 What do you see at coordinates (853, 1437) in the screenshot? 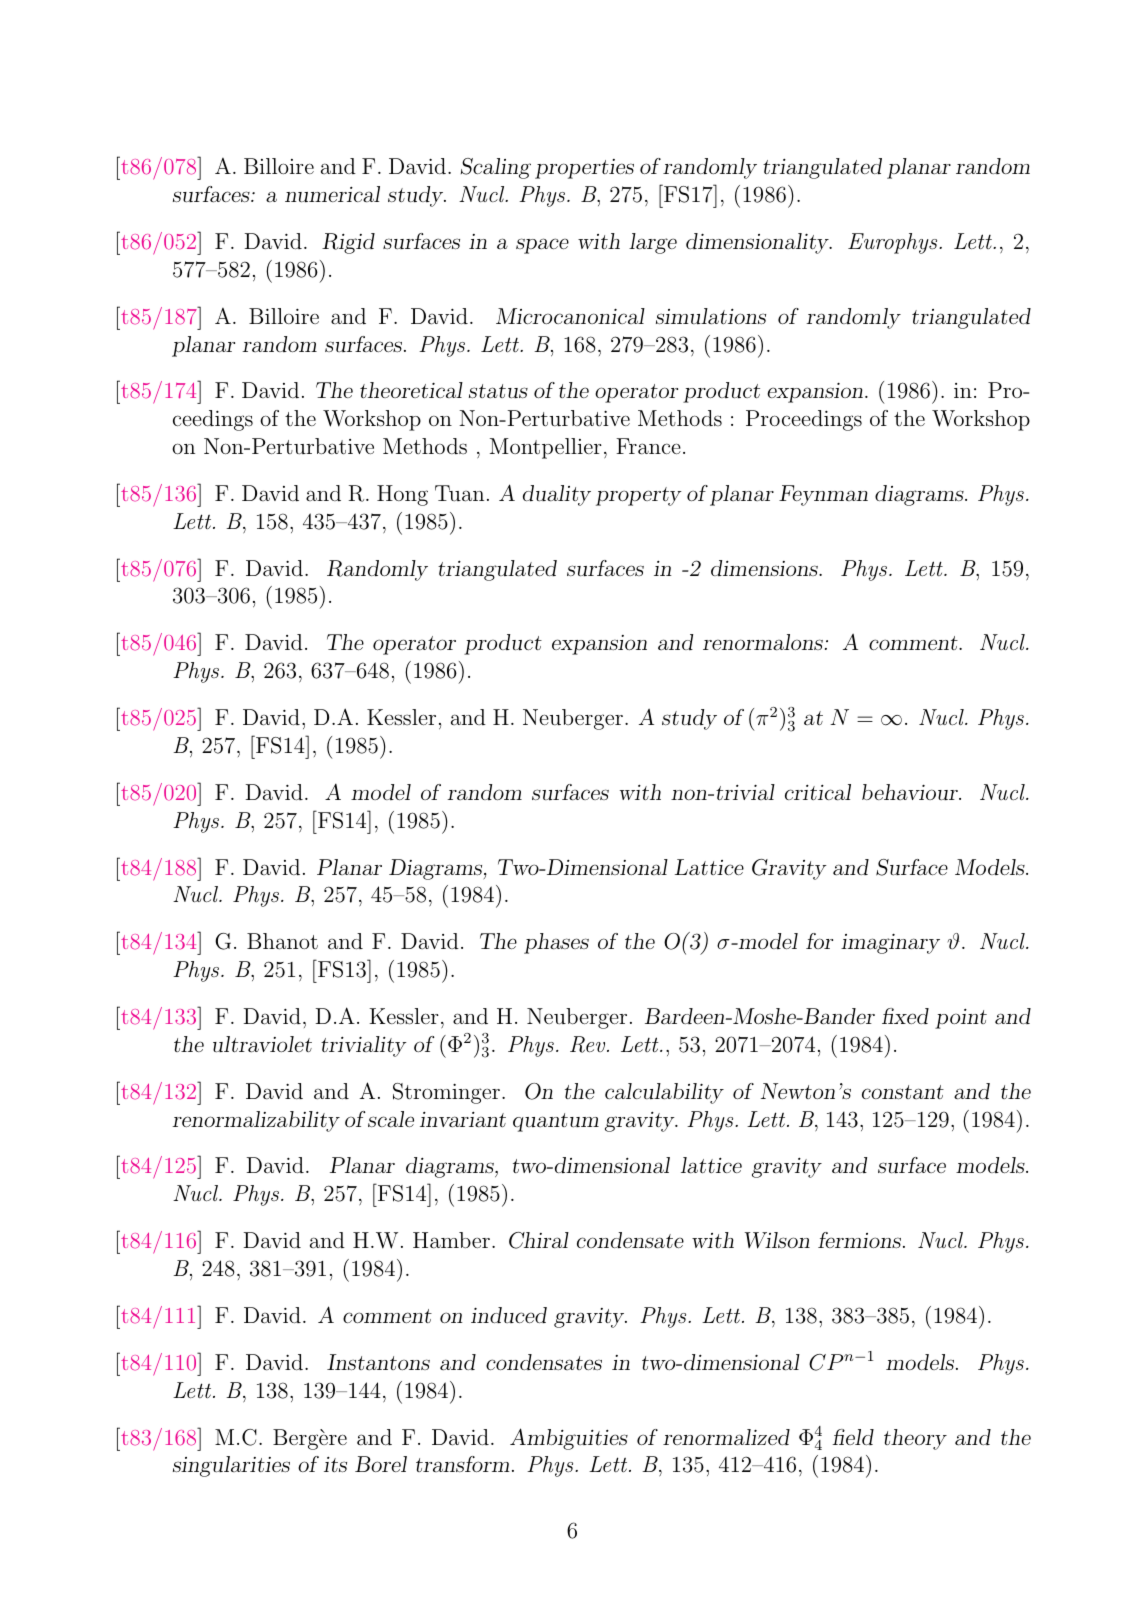
I see `field` at bounding box center [853, 1437].
